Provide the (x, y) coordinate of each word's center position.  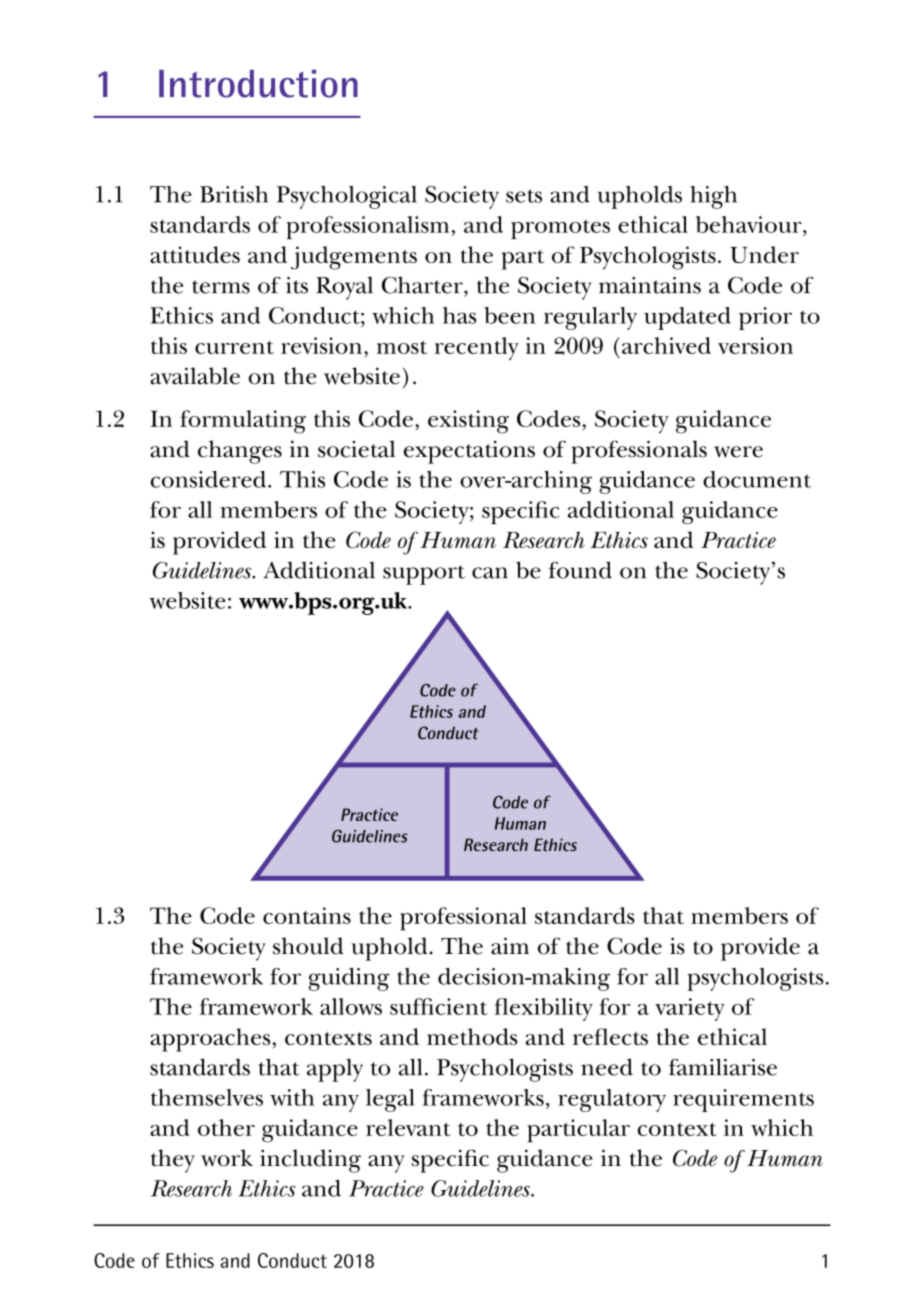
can (490, 573)
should (308, 946)
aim (510, 946)
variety (690, 1009)
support (424, 575)
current (234, 347)
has (460, 315)
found (580, 570)
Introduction (258, 84)
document (757, 479)
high (713, 197)
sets (524, 196)
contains (307, 915)
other (226, 1127)
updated (687, 318)
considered (209, 479)
